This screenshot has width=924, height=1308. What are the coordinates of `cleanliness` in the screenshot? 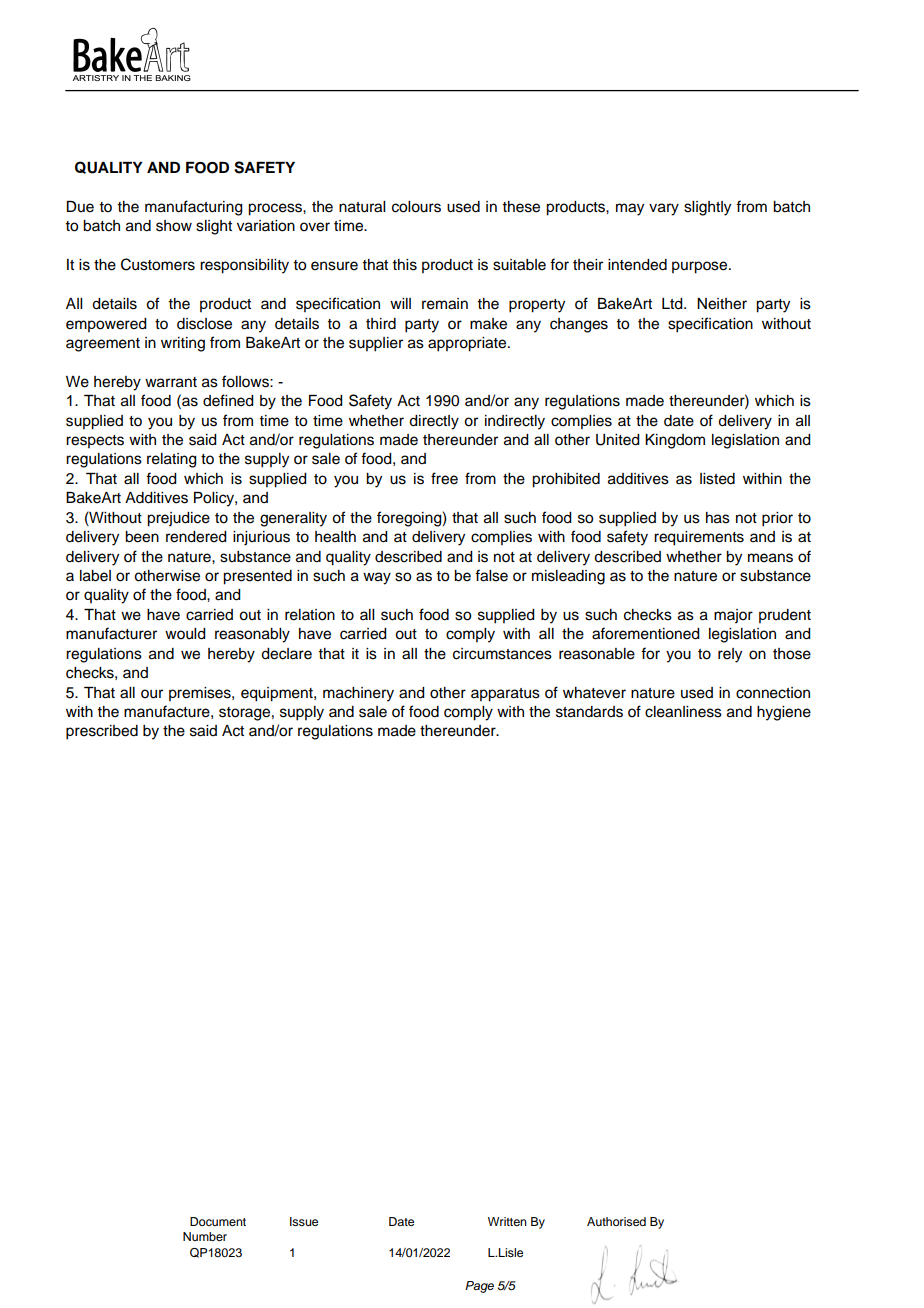 It's located at (683, 712).
